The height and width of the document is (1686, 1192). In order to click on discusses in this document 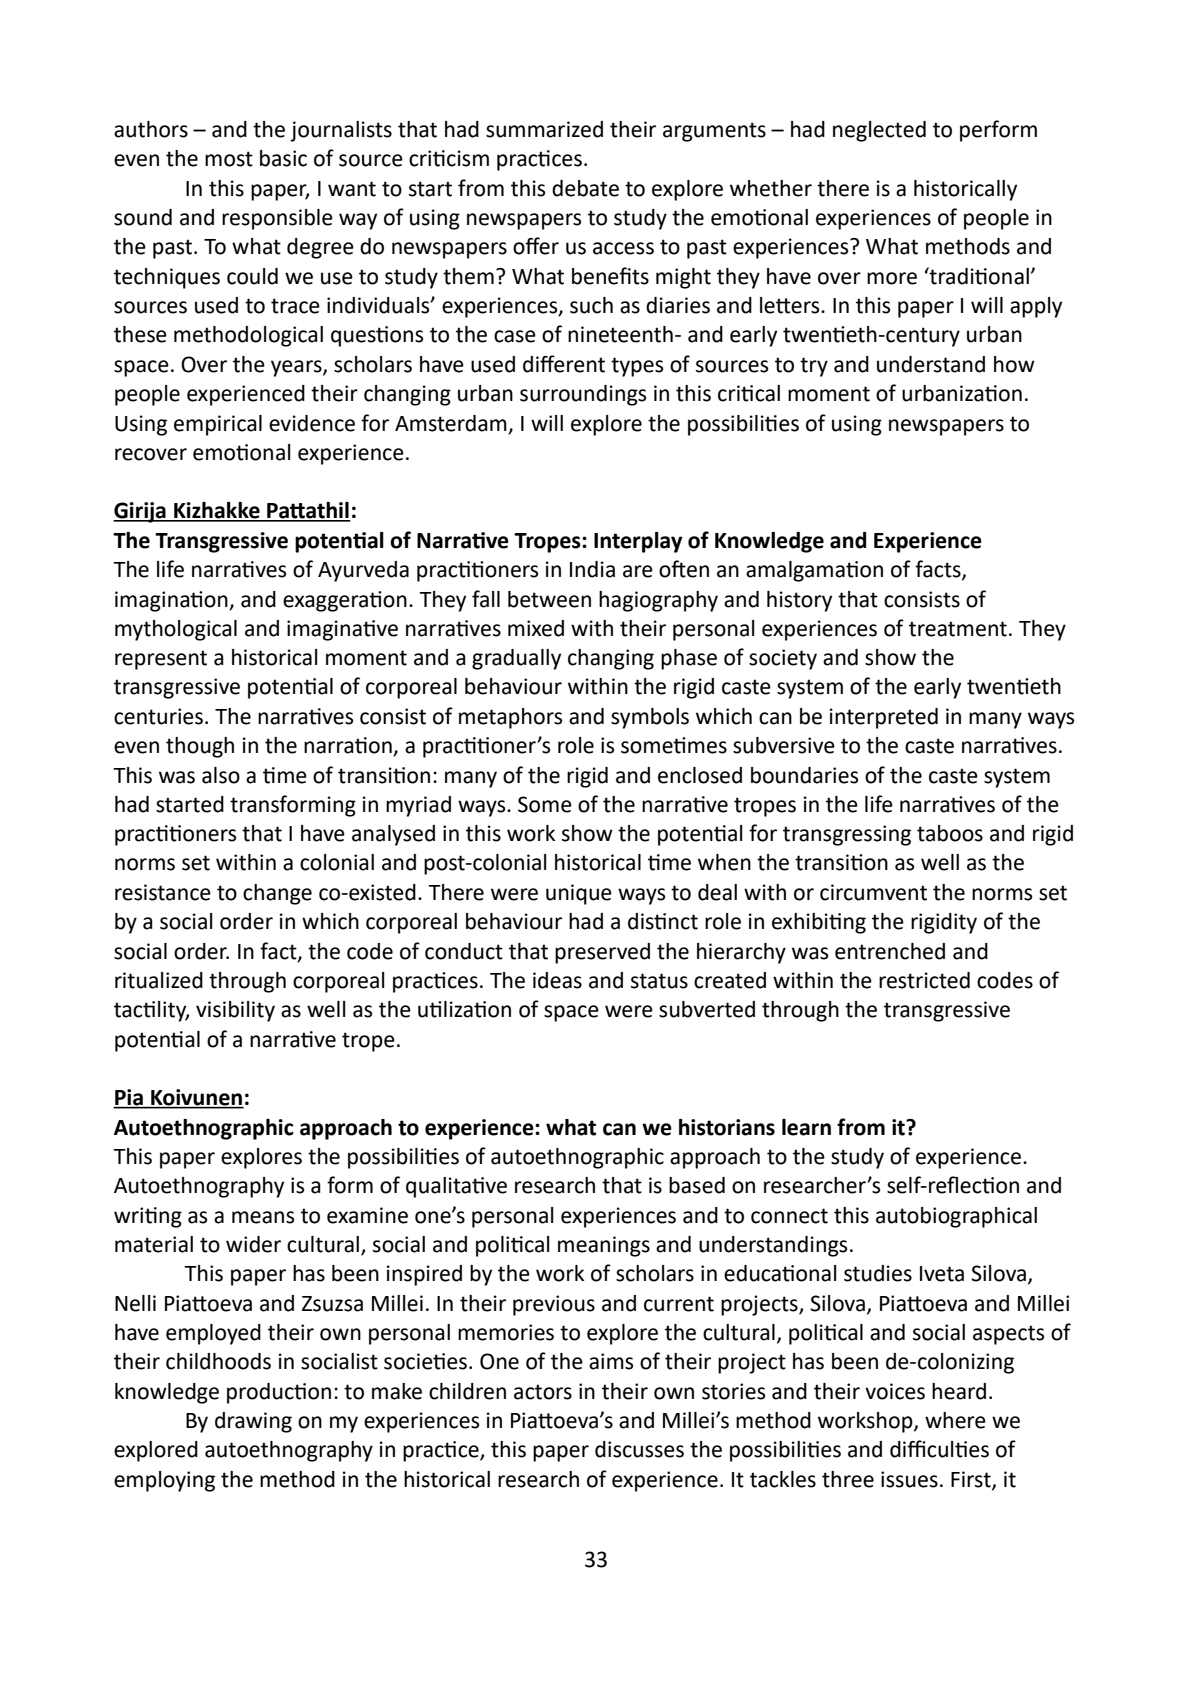, I will do `click(639, 1449)`.
